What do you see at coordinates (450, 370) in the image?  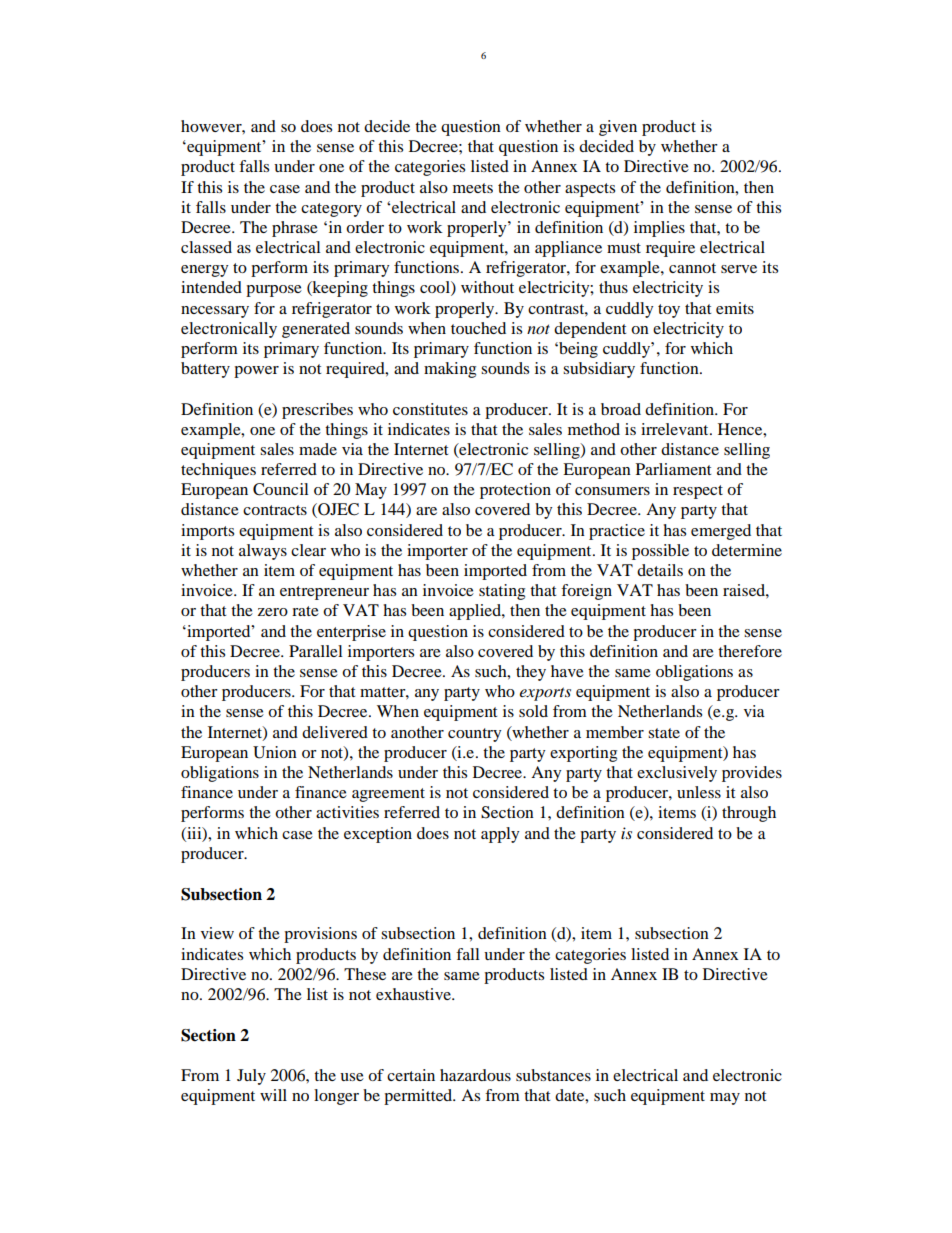 I see `making` at bounding box center [450, 370].
